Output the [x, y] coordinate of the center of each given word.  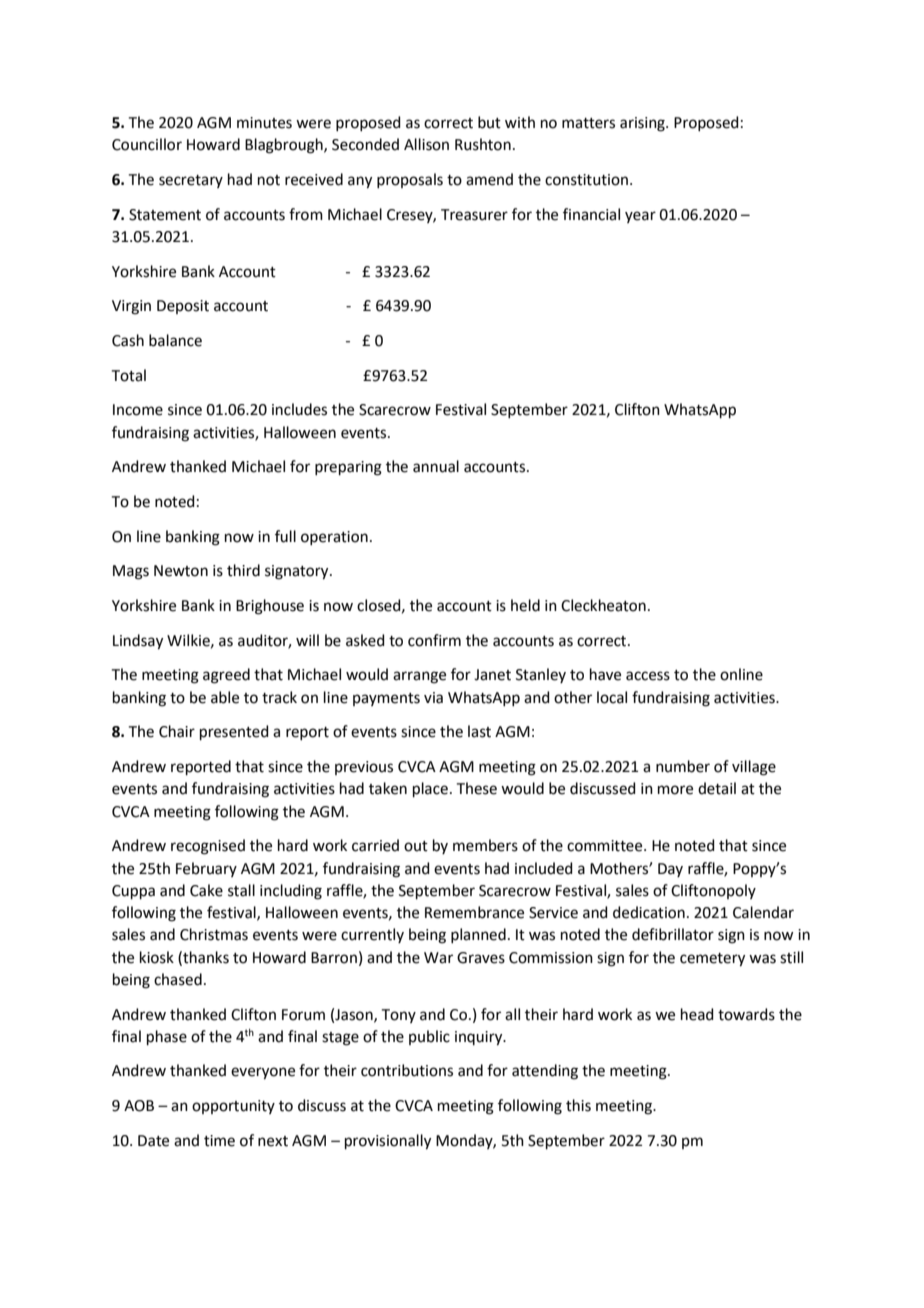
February [206, 869]
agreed [226, 676]
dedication [649, 912]
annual [436, 466]
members [485, 845]
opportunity [233, 1107]
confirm [434, 640]
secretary [191, 181]
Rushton [483, 144]
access [648, 676]
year [640, 217]
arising [643, 124]
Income [138, 410]
